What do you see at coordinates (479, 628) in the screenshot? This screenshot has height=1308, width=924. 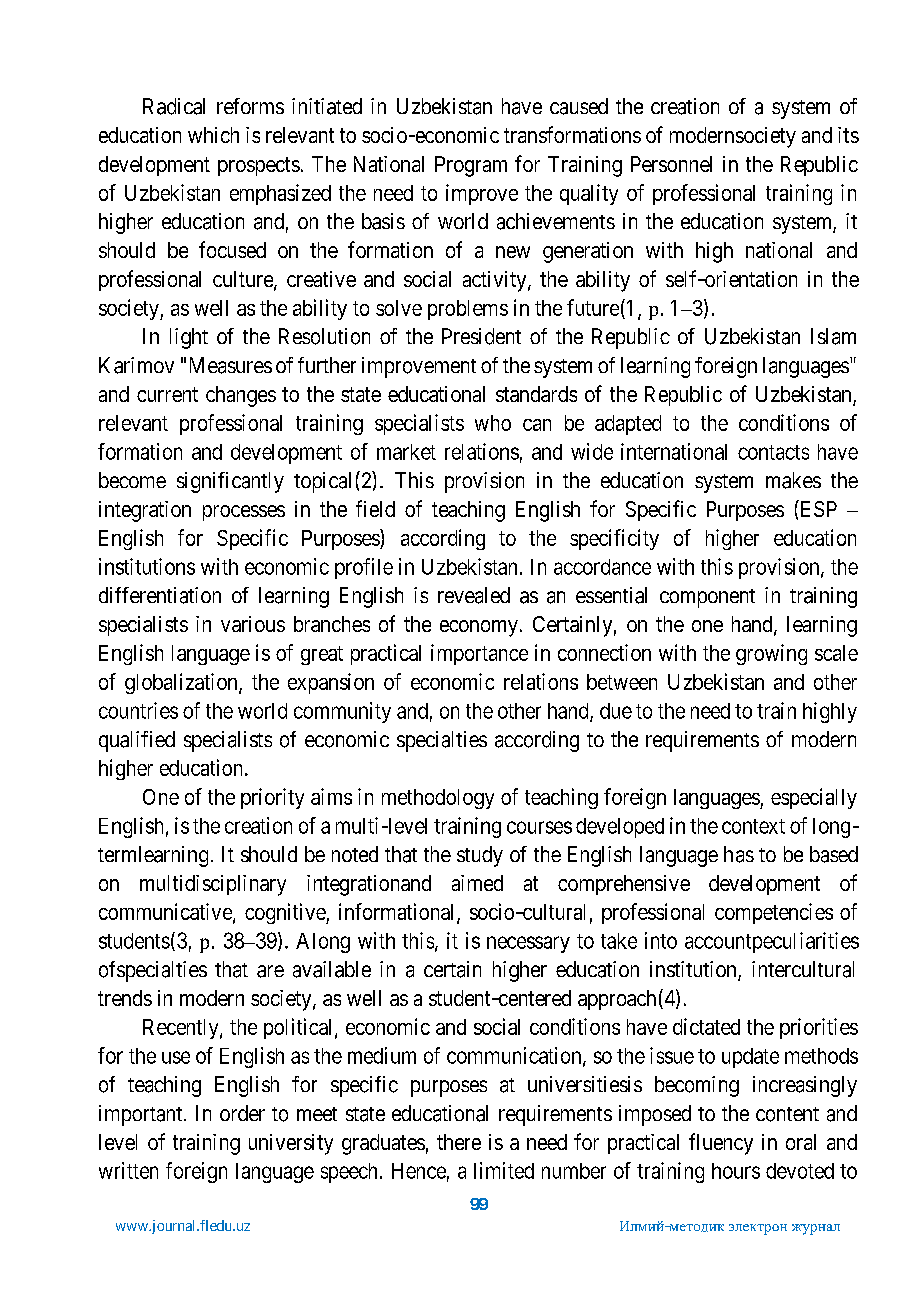 I see `economy` at bounding box center [479, 628].
